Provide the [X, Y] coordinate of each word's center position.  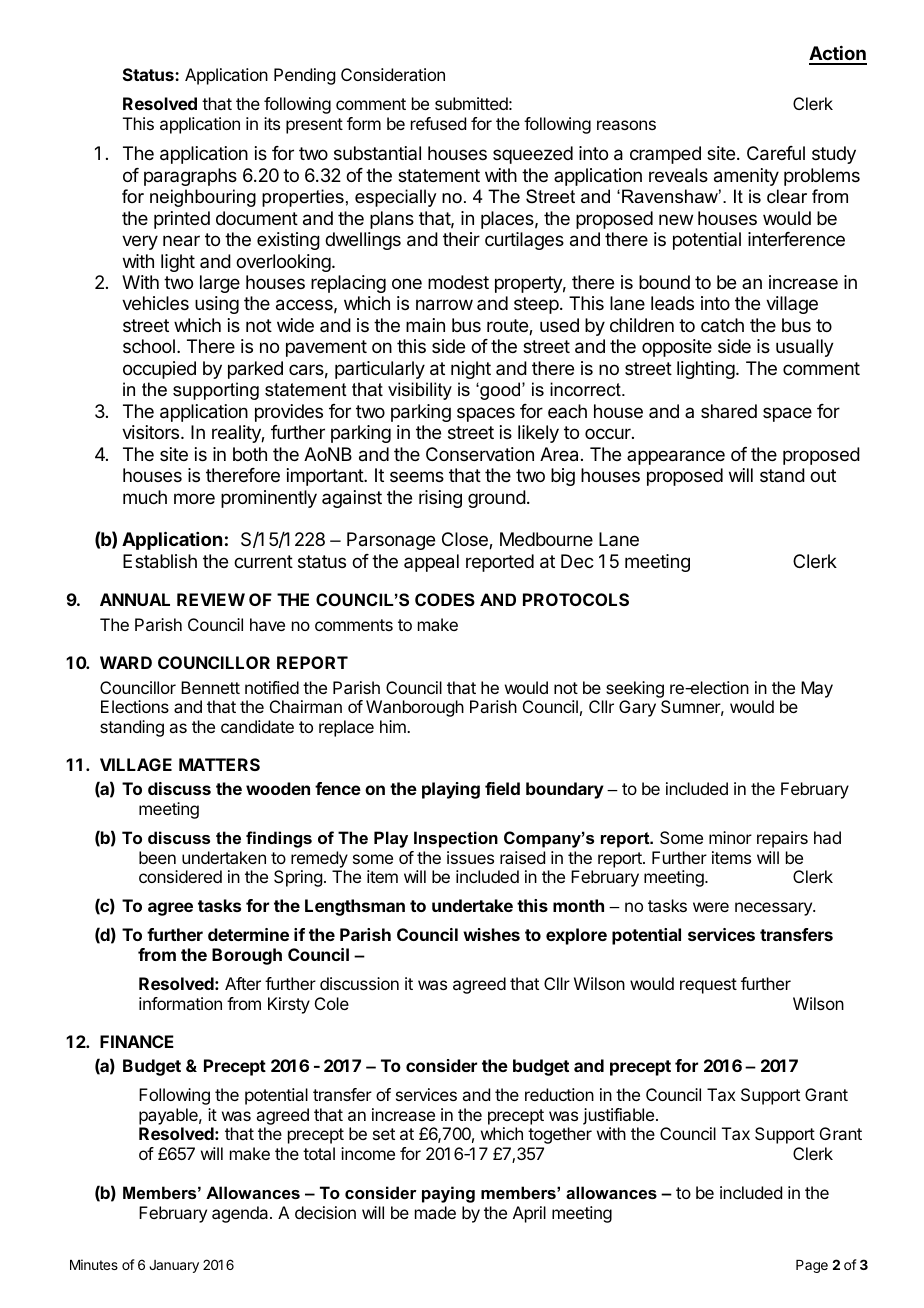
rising [440, 499]
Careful [776, 153]
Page [812, 1266]
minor [730, 837]
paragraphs [190, 177]
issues [470, 857]
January [174, 1266]
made [435, 1212]
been [157, 857]
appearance [676, 457]
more [194, 498]
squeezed [533, 155]
